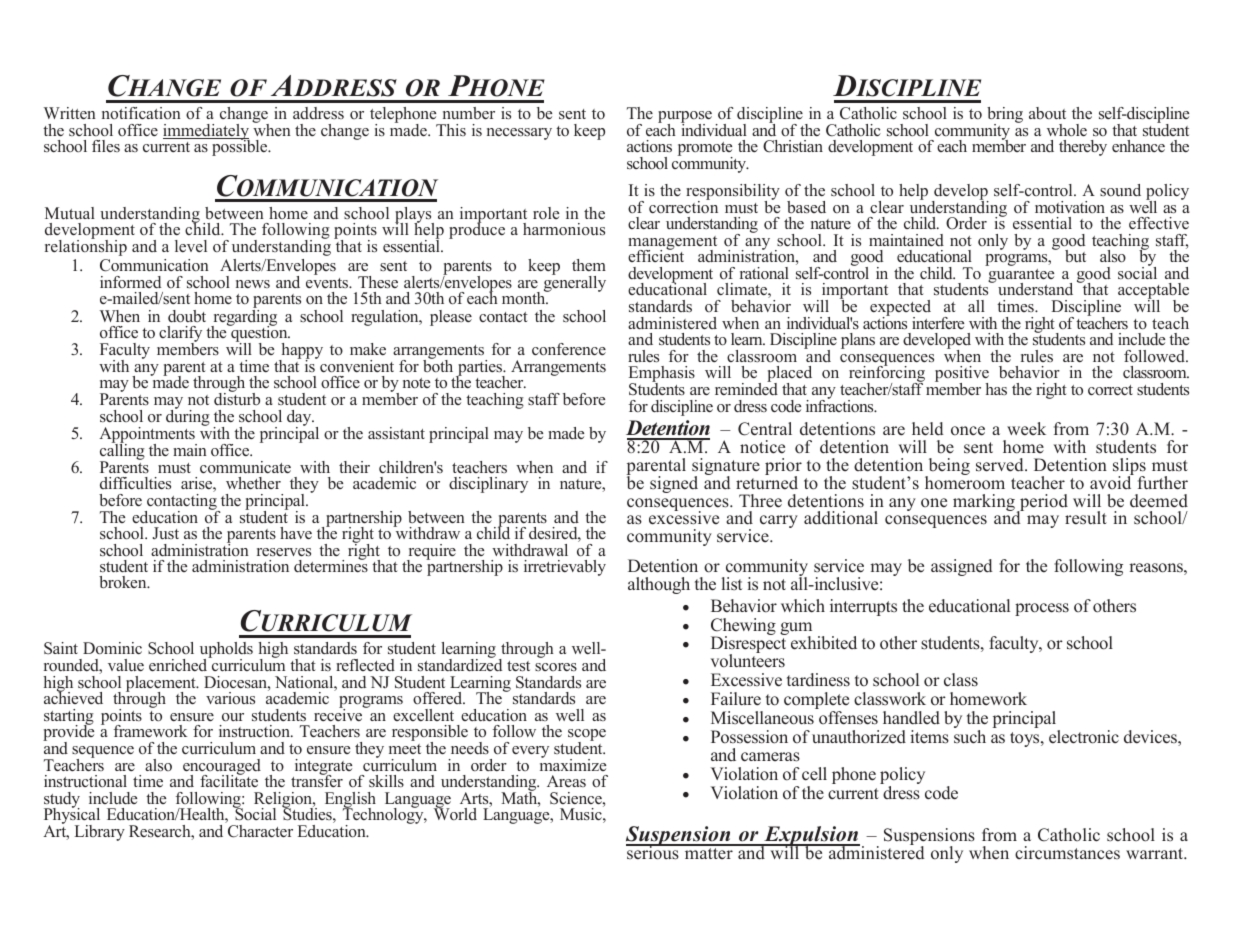 Image resolution: width=1233 pixels, height=952 pixels. Describe the element at coordinates (1001, 465) in the screenshot. I see `served` at that location.
